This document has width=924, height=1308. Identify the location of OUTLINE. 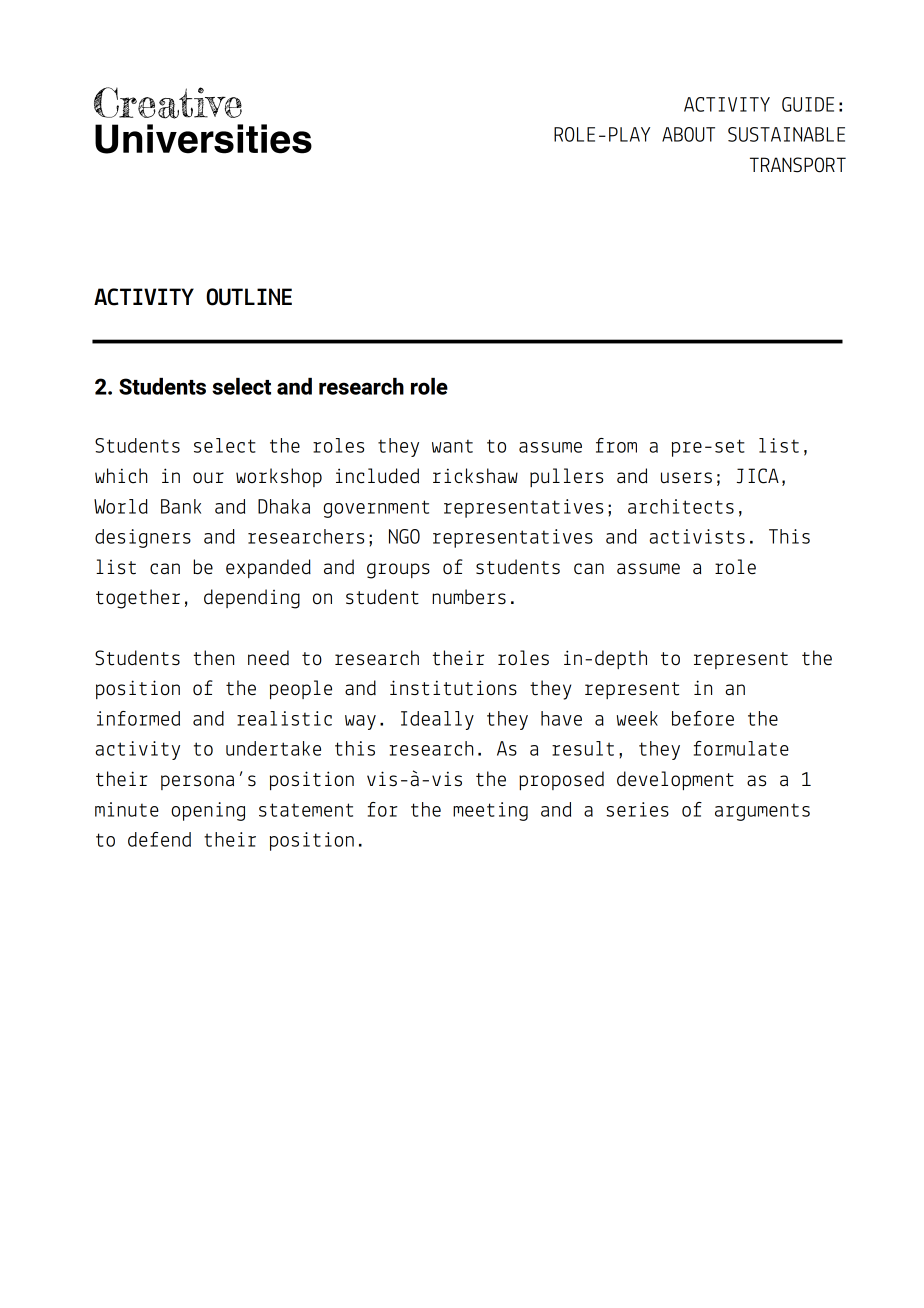
(249, 297).
